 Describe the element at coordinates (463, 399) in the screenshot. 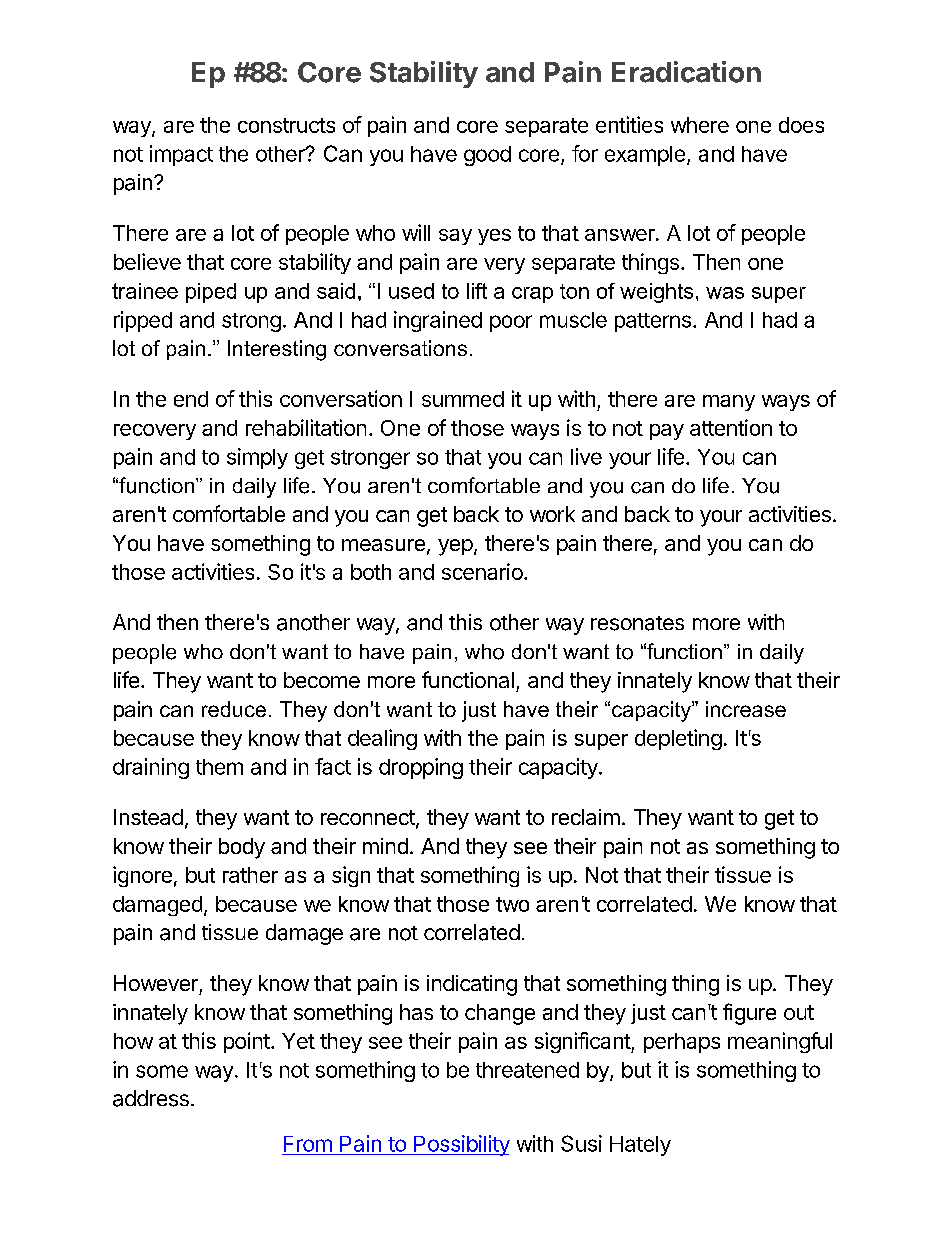

I see `summed` at that location.
